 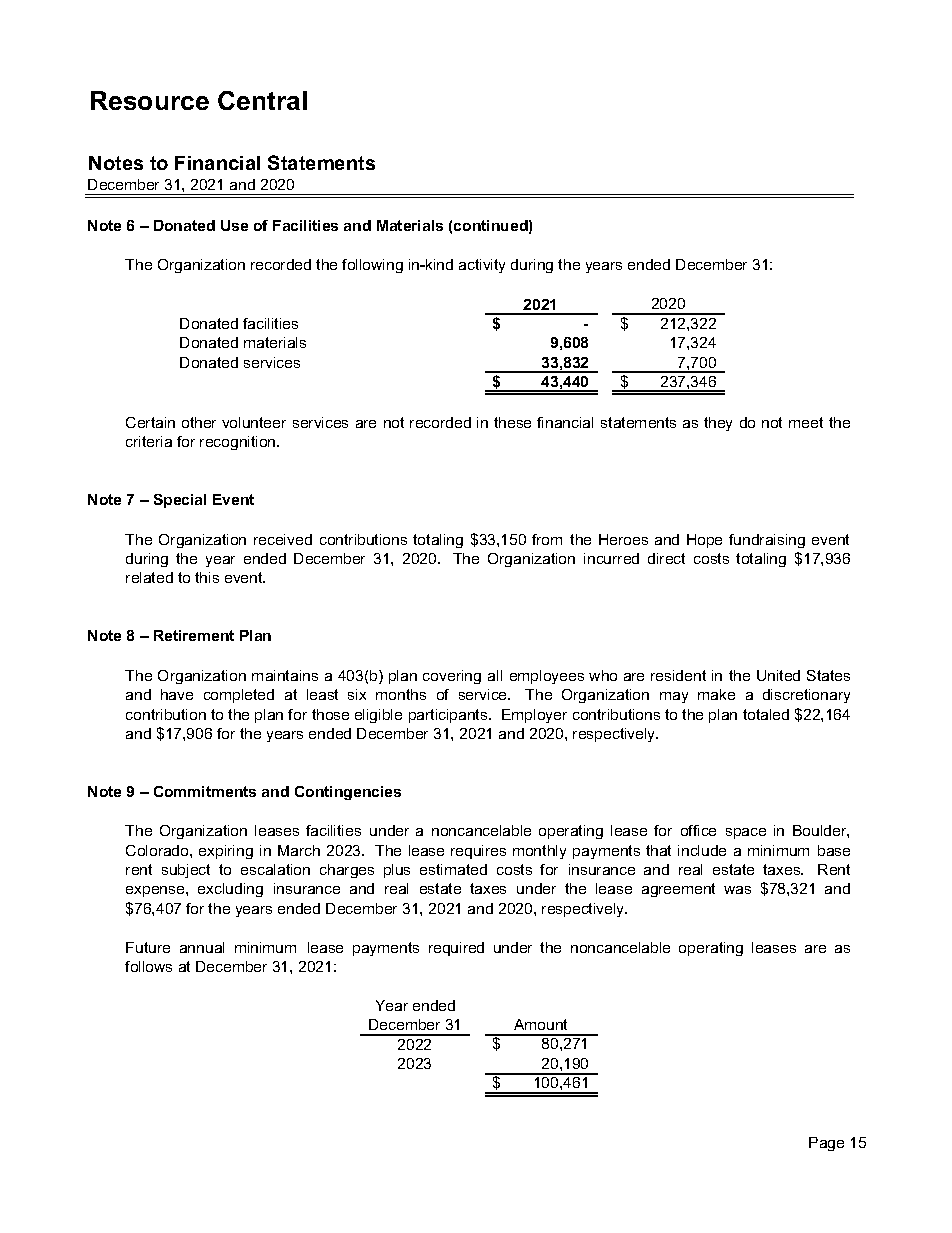 What do you see at coordinates (254, 422) in the page?
I see `volunteer` at bounding box center [254, 422].
